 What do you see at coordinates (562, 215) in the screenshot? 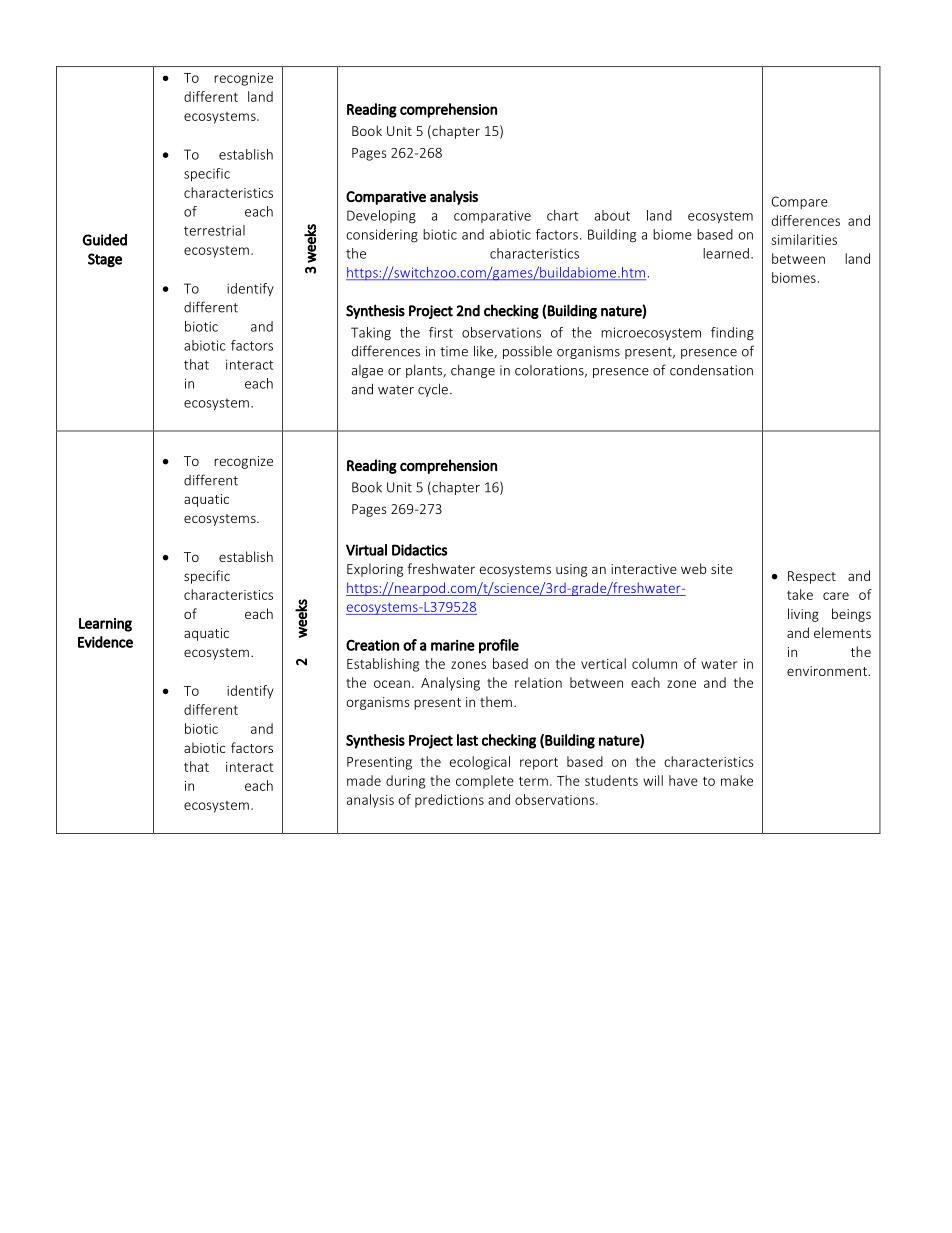
I see `chart` at bounding box center [562, 215].
